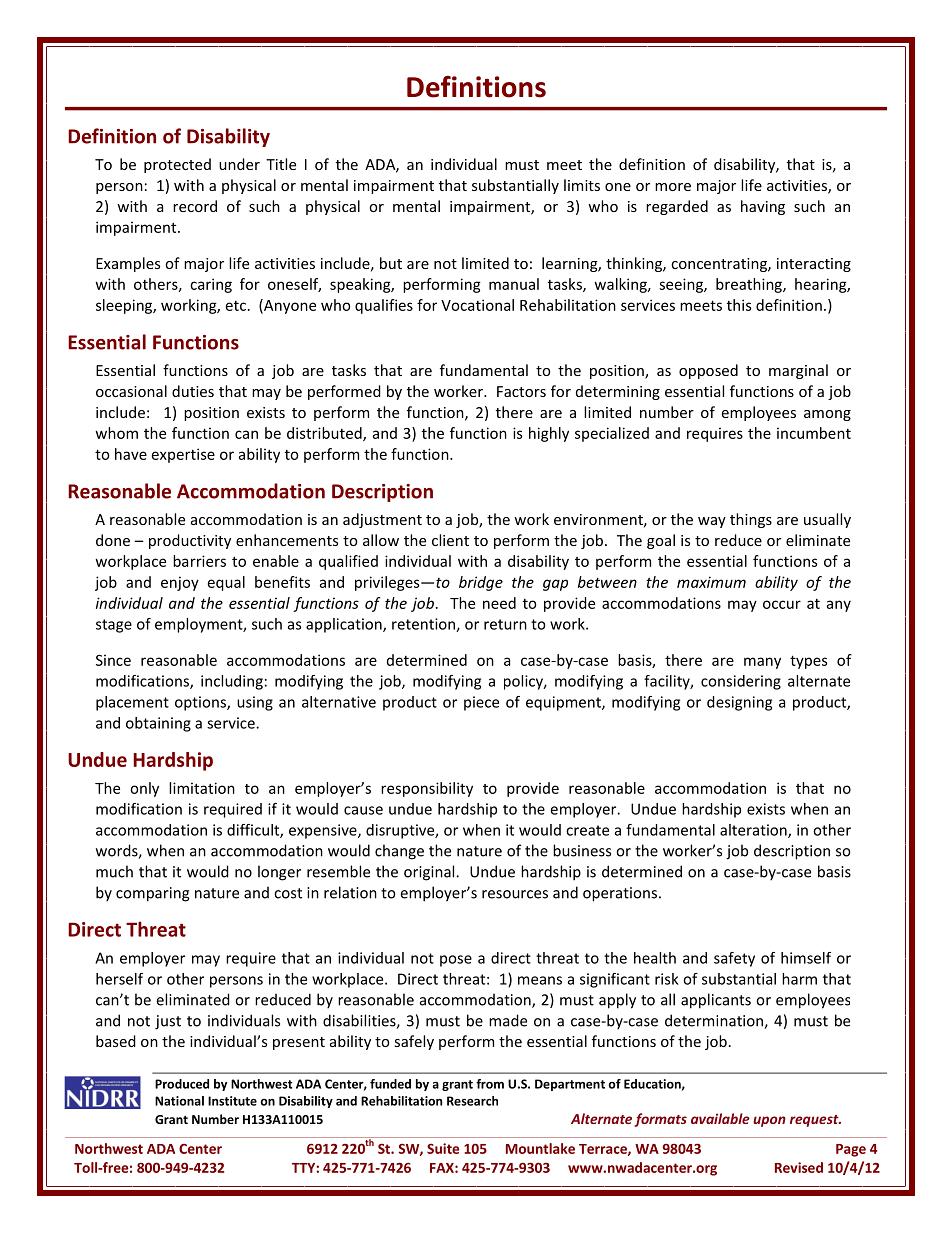  Describe the element at coordinates (450, 540) in the screenshot. I see `client` at that location.
